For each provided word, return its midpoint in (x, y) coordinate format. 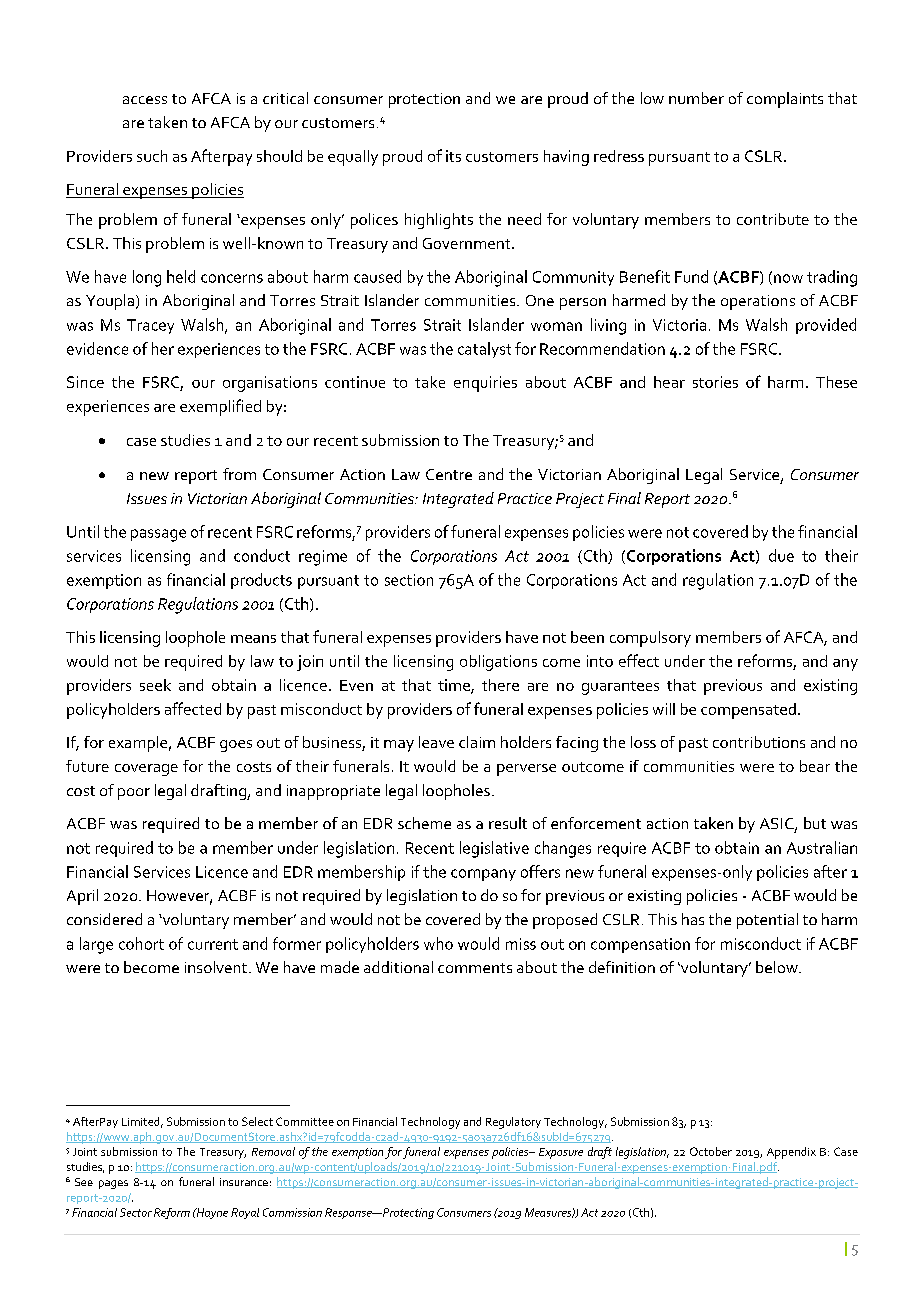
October (711, 1151)
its (453, 156)
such (152, 156)
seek (155, 685)
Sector (136, 1212)
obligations (498, 663)
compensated (748, 711)
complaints (785, 100)
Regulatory (513, 1123)
